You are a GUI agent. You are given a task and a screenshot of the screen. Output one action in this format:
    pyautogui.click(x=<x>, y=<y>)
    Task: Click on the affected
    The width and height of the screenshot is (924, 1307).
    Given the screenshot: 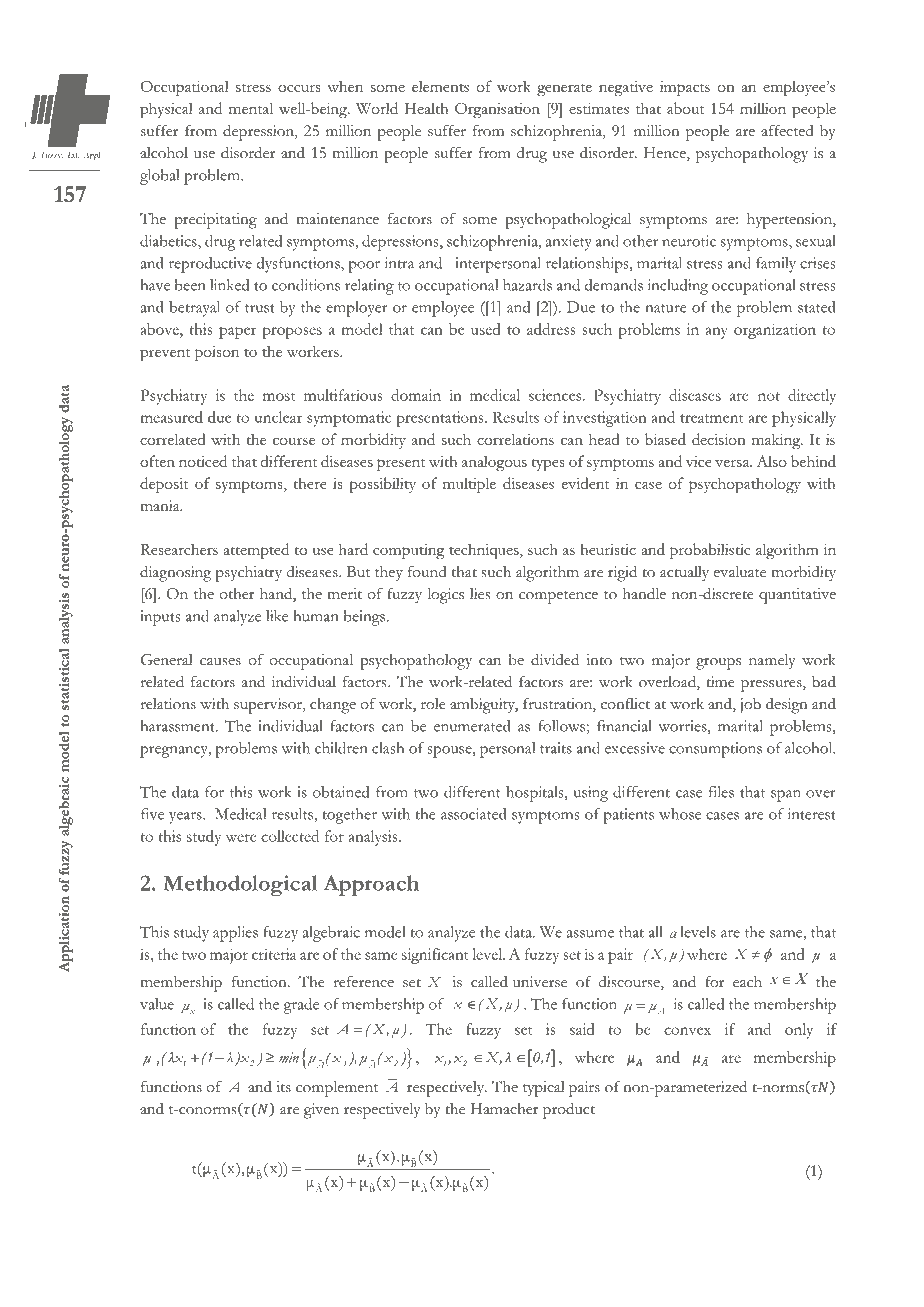 What is the action you would take?
    pyautogui.click(x=787, y=131)
